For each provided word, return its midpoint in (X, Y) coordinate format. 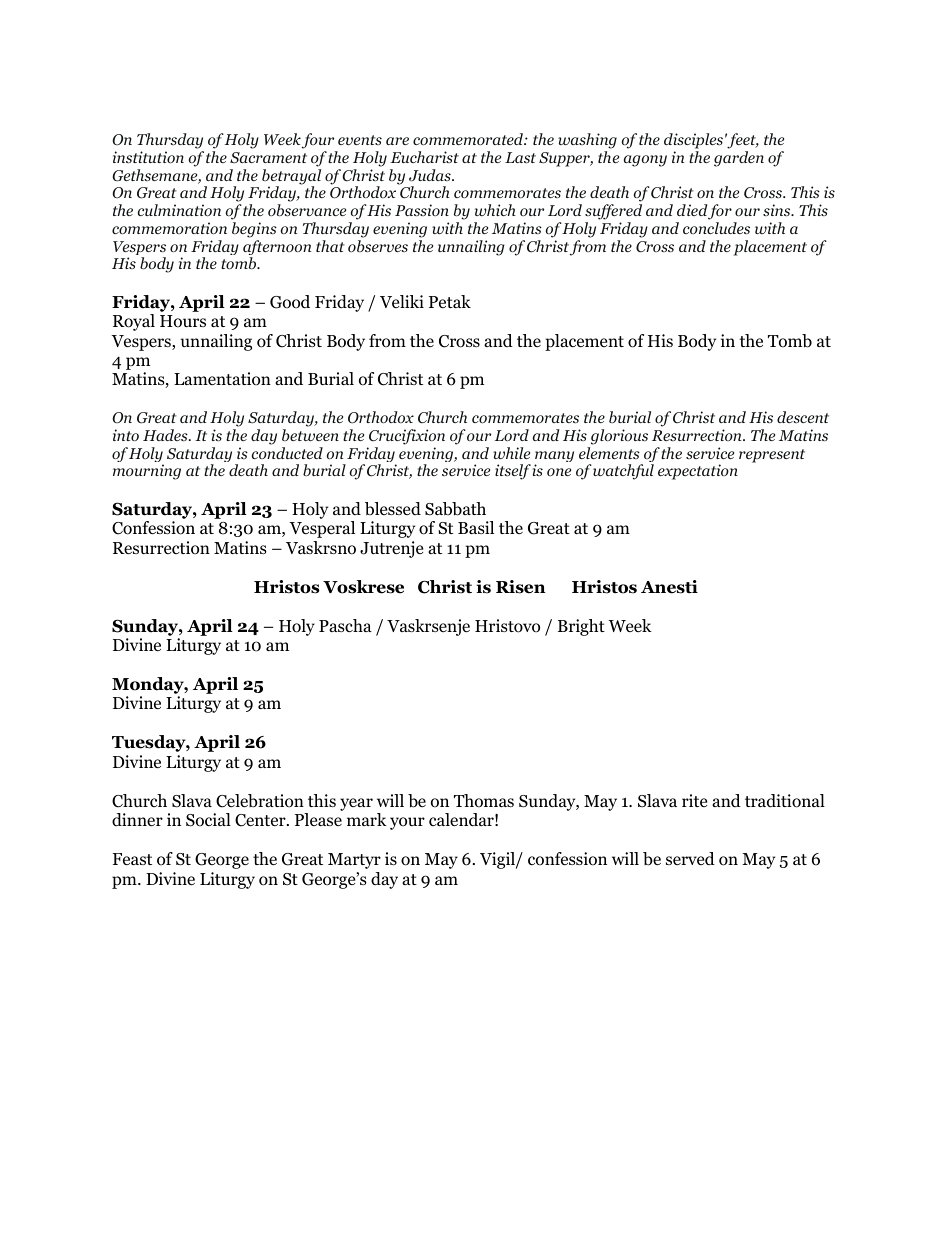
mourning (147, 472)
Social (208, 820)
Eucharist (424, 157)
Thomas (484, 801)
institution (148, 157)
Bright (581, 627)
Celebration (260, 801)
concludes (716, 228)
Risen (520, 587)
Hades (166, 435)
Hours (183, 321)
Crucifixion (407, 437)
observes (378, 246)
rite (694, 800)
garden (739, 159)
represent (772, 456)
